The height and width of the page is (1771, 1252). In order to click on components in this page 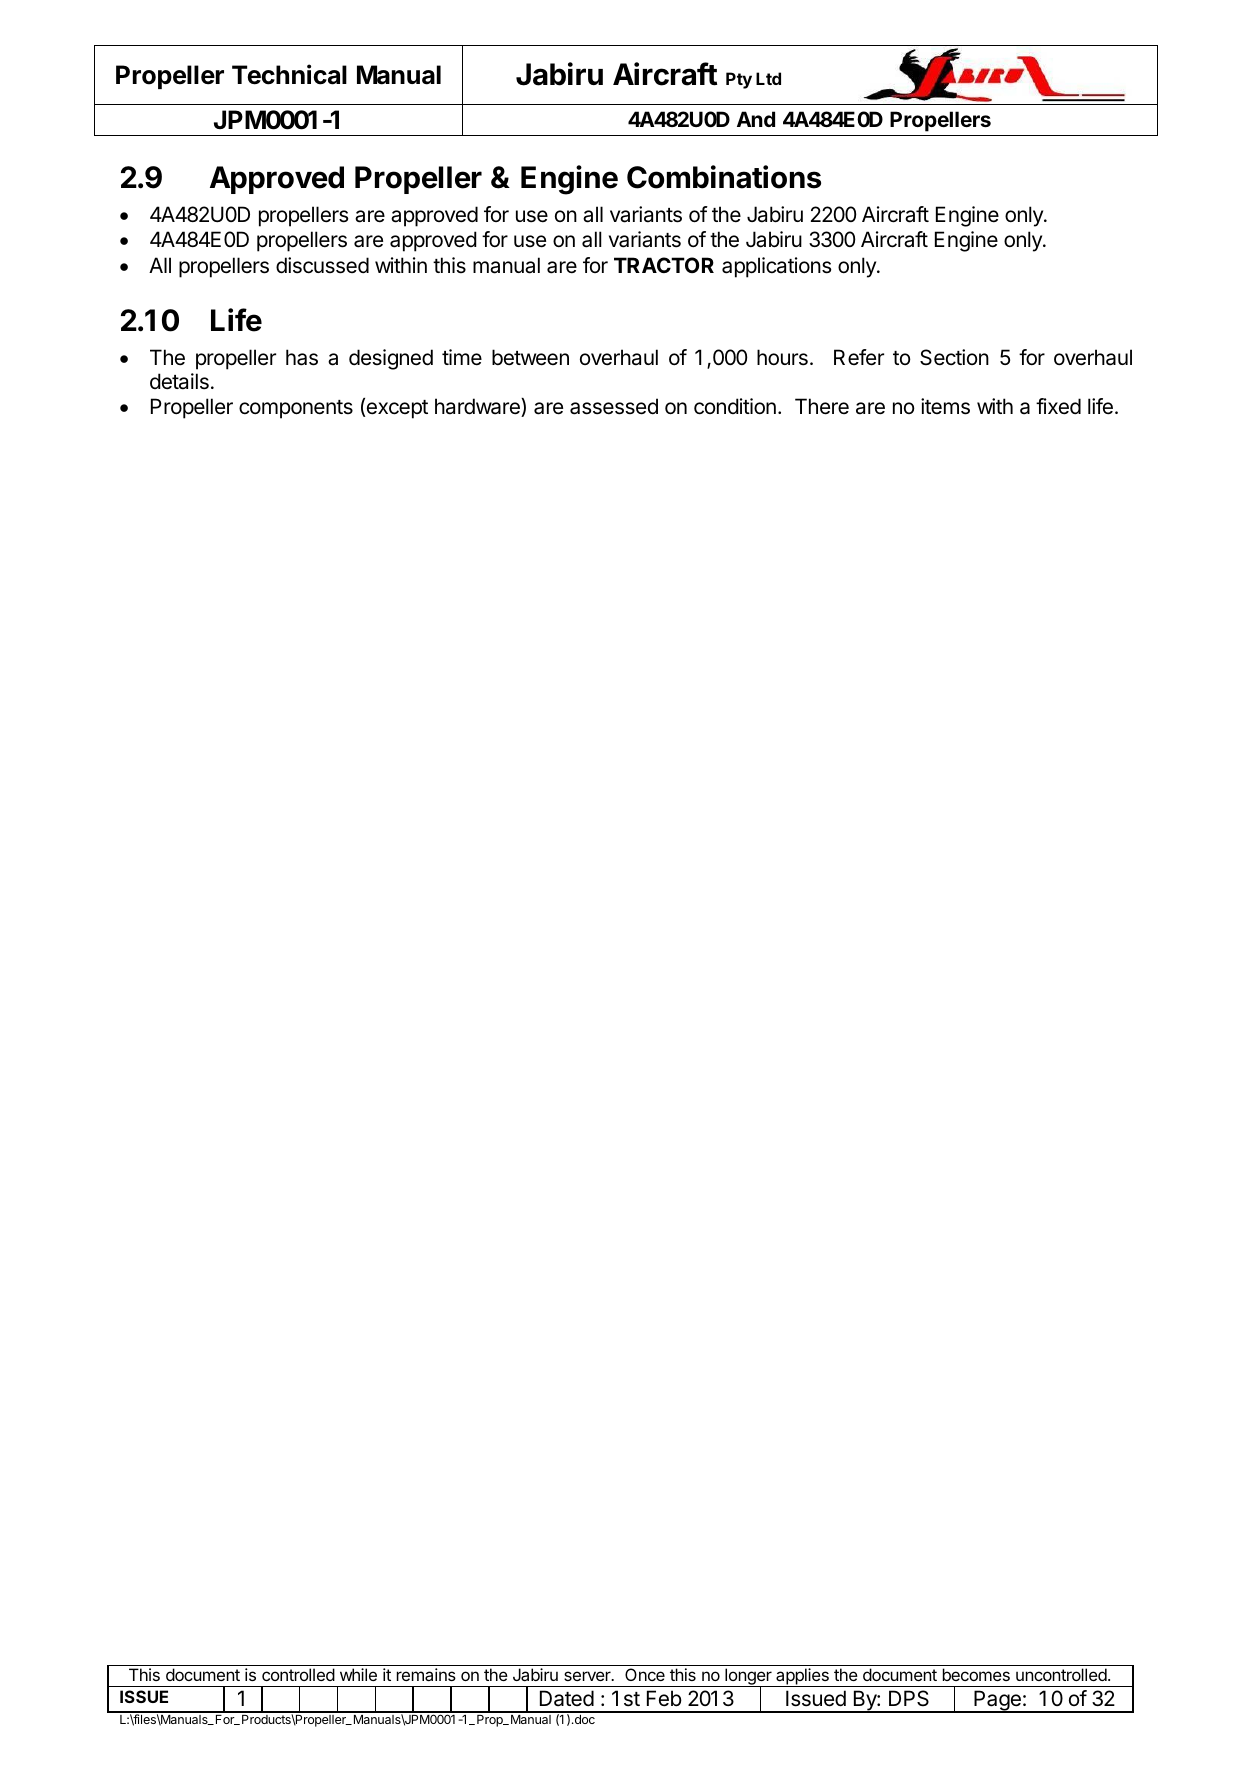, I will do `click(296, 409)`.
